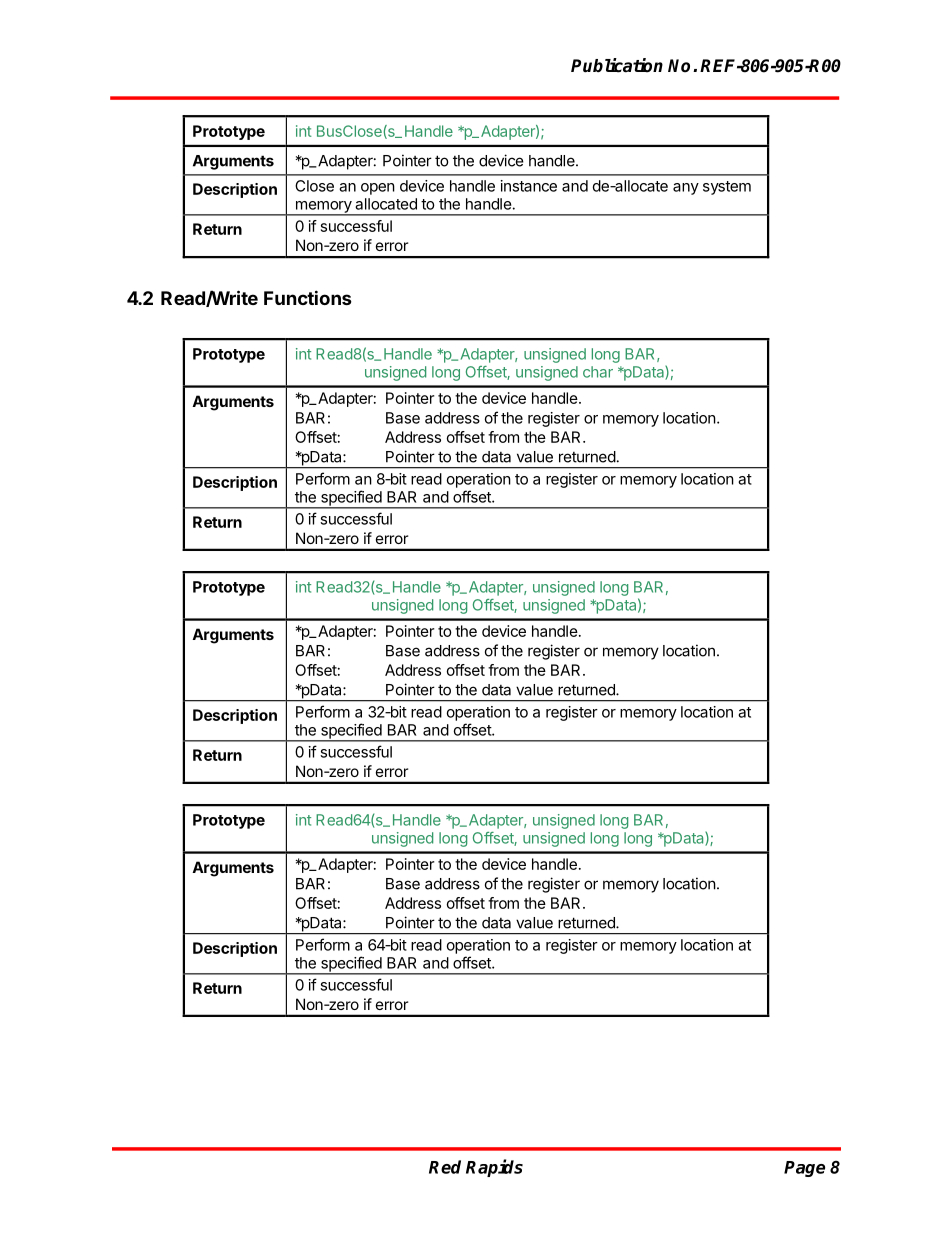  I want to click on system, so click(727, 188).
